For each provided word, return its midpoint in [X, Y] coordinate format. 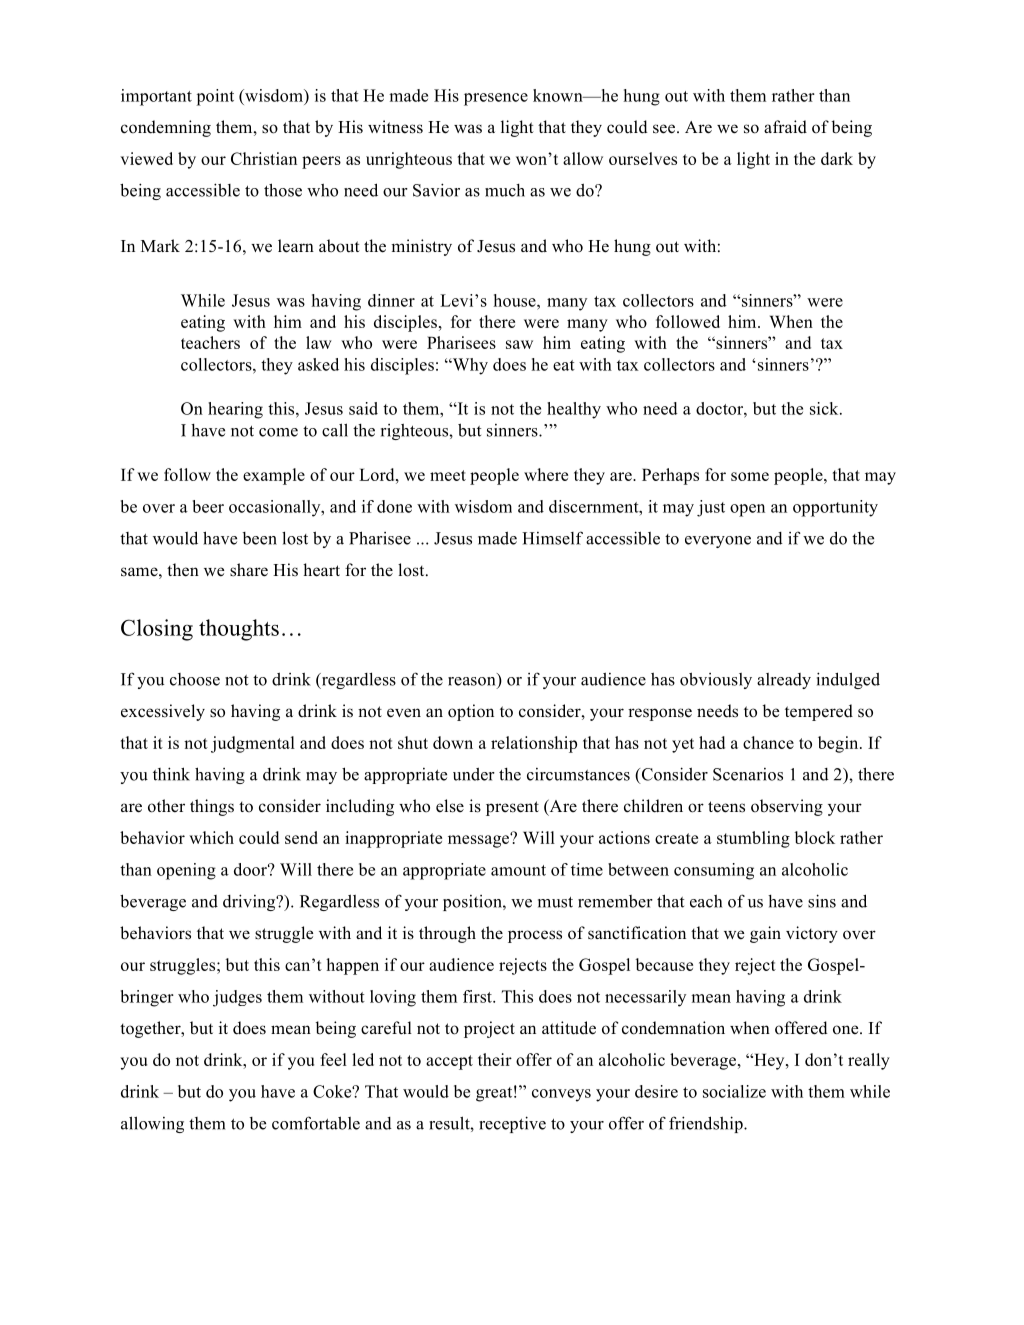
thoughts [239, 630]
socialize [734, 1091]
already [784, 681]
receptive [512, 1124]
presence [496, 99]
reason [471, 681]
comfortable [316, 1123]
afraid [785, 127]
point [215, 97]
